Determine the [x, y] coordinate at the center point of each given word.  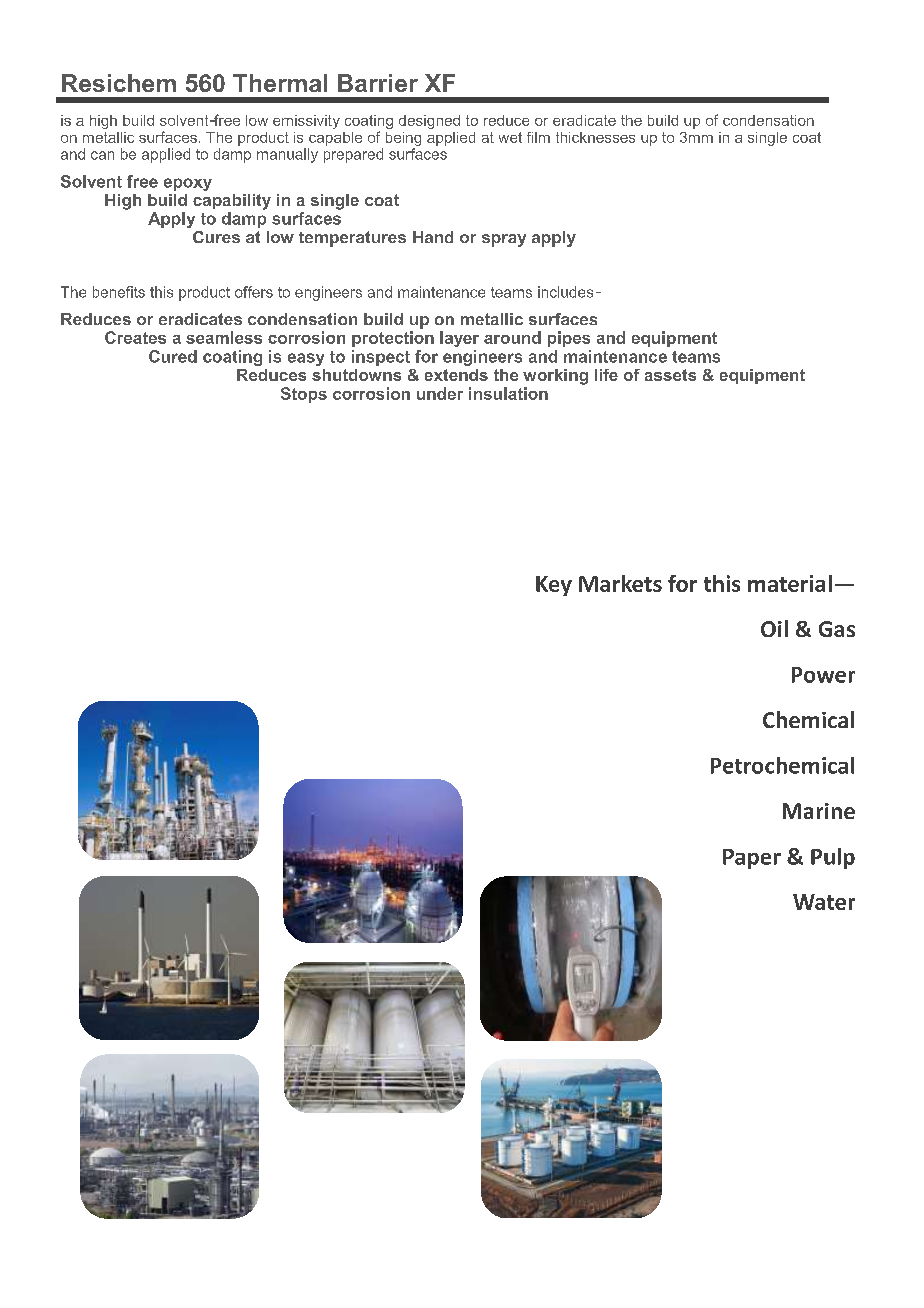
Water [824, 902]
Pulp [833, 858]
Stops [304, 395]
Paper [752, 859]
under [440, 393]
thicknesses [595, 137]
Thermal [280, 83]
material [790, 583]
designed [429, 122]
